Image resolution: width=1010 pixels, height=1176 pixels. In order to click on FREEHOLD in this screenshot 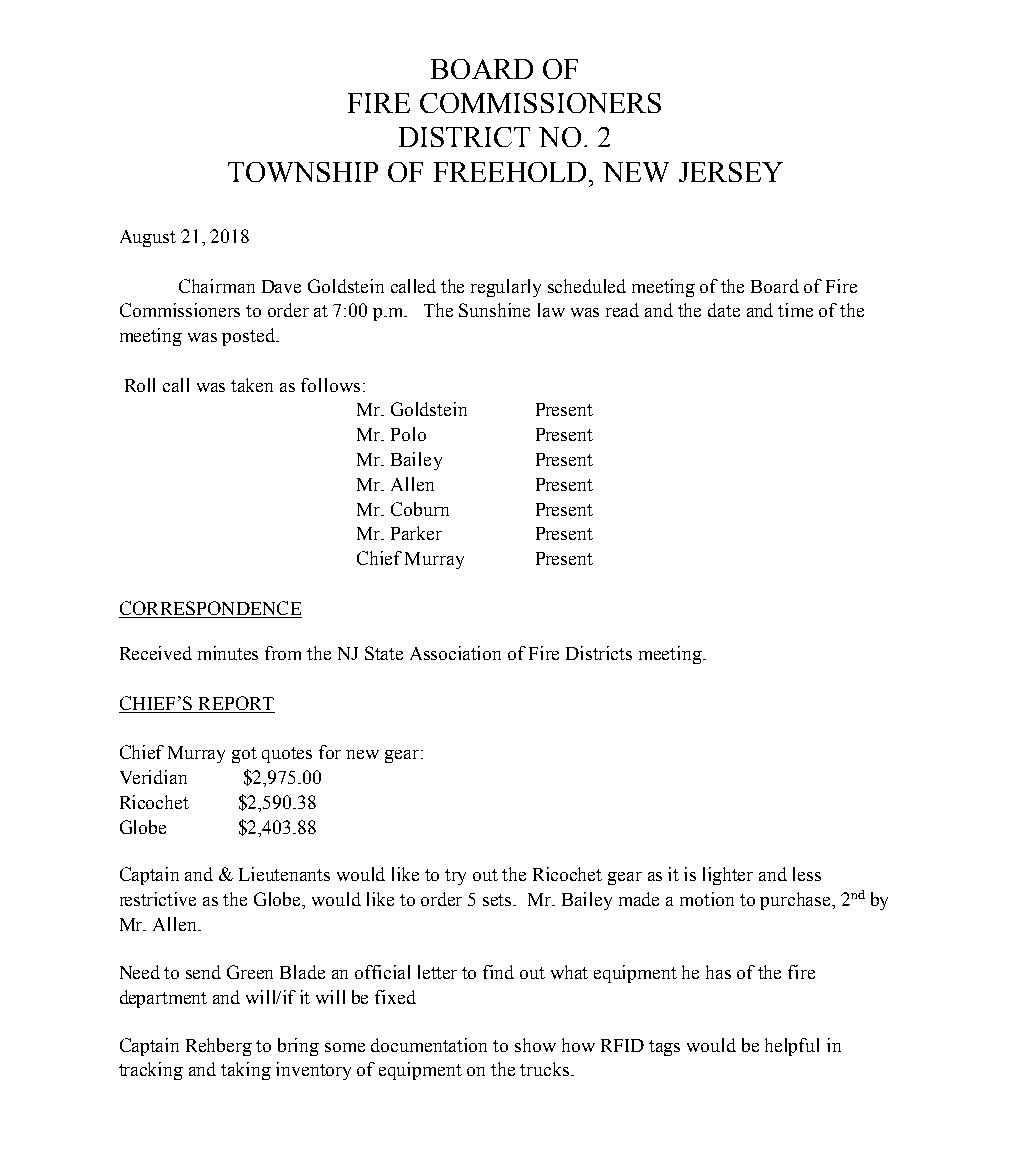, I will do `click(510, 172)`.
